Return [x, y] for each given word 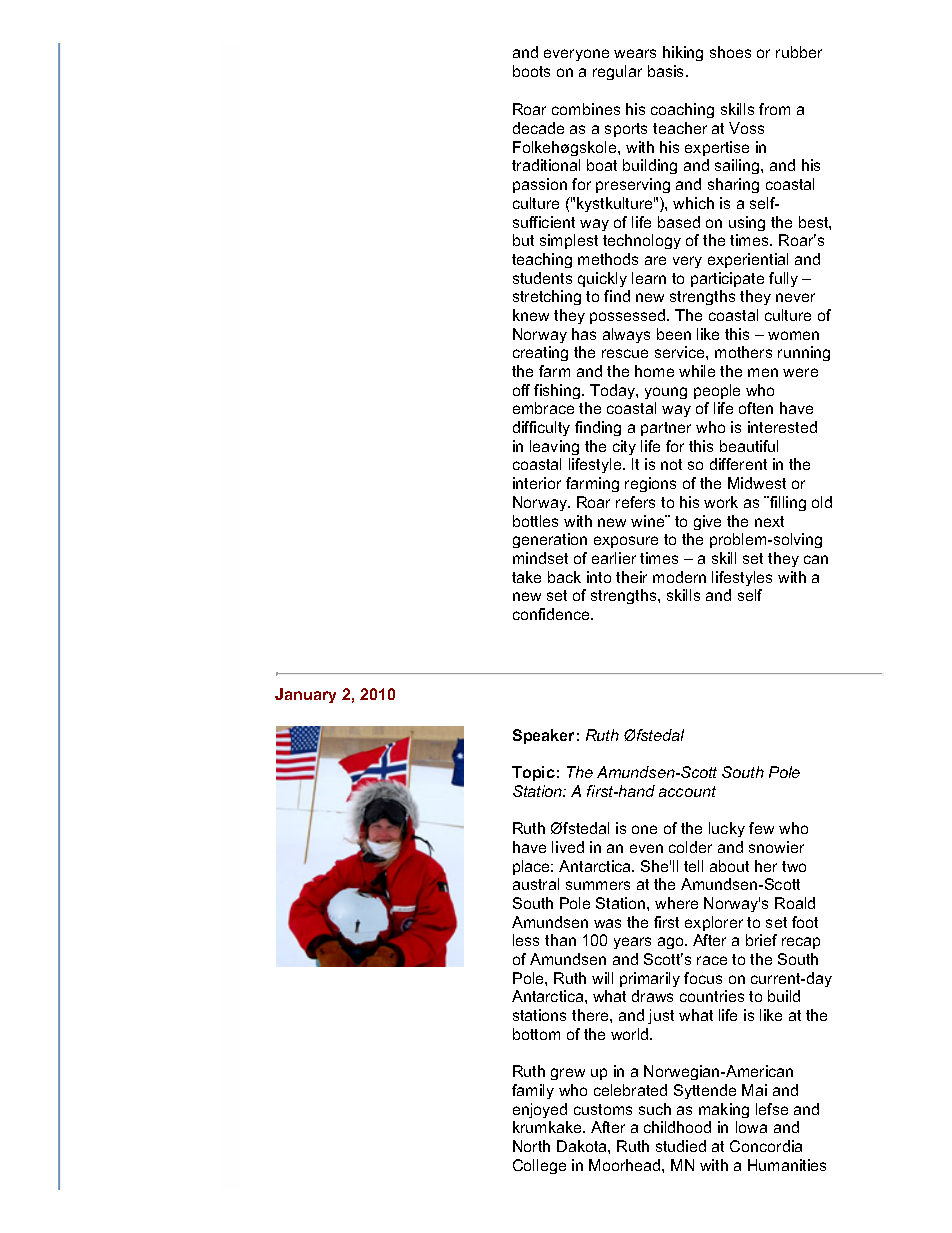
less [526, 940]
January [305, 695]
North [531, 1146]
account [687, 791]
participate [727, 279]
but [523, 240]
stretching [547, 297]
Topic [533, 773]
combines [586, 109]
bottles [535, 521]
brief [761, 940]
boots [531, 71]
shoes [730, 52]
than [560, 940]
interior [537, 483]
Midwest [757, 483]
